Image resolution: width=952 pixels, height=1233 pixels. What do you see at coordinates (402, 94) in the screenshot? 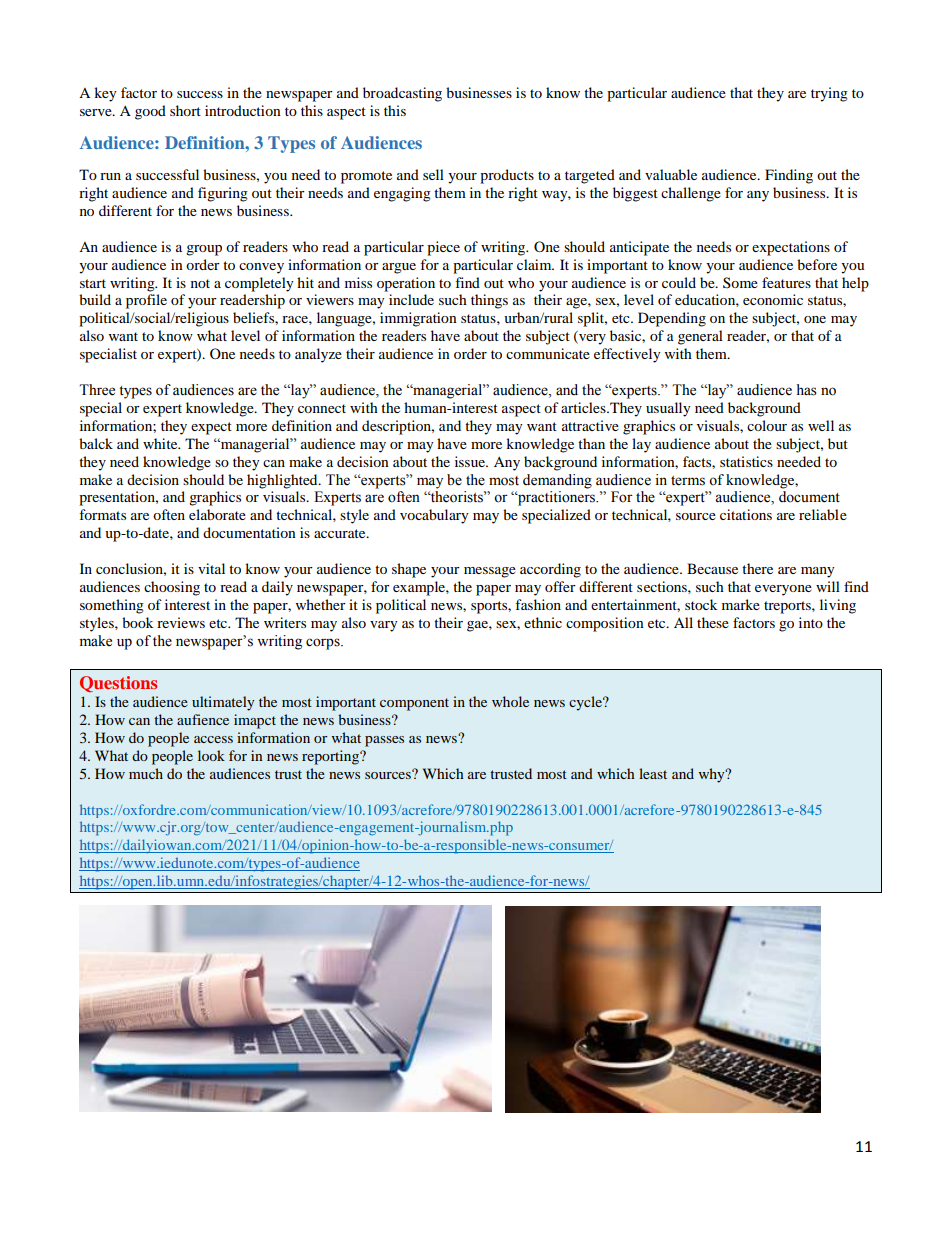
I see `broadcasting` at bounding box center [402, 94].
